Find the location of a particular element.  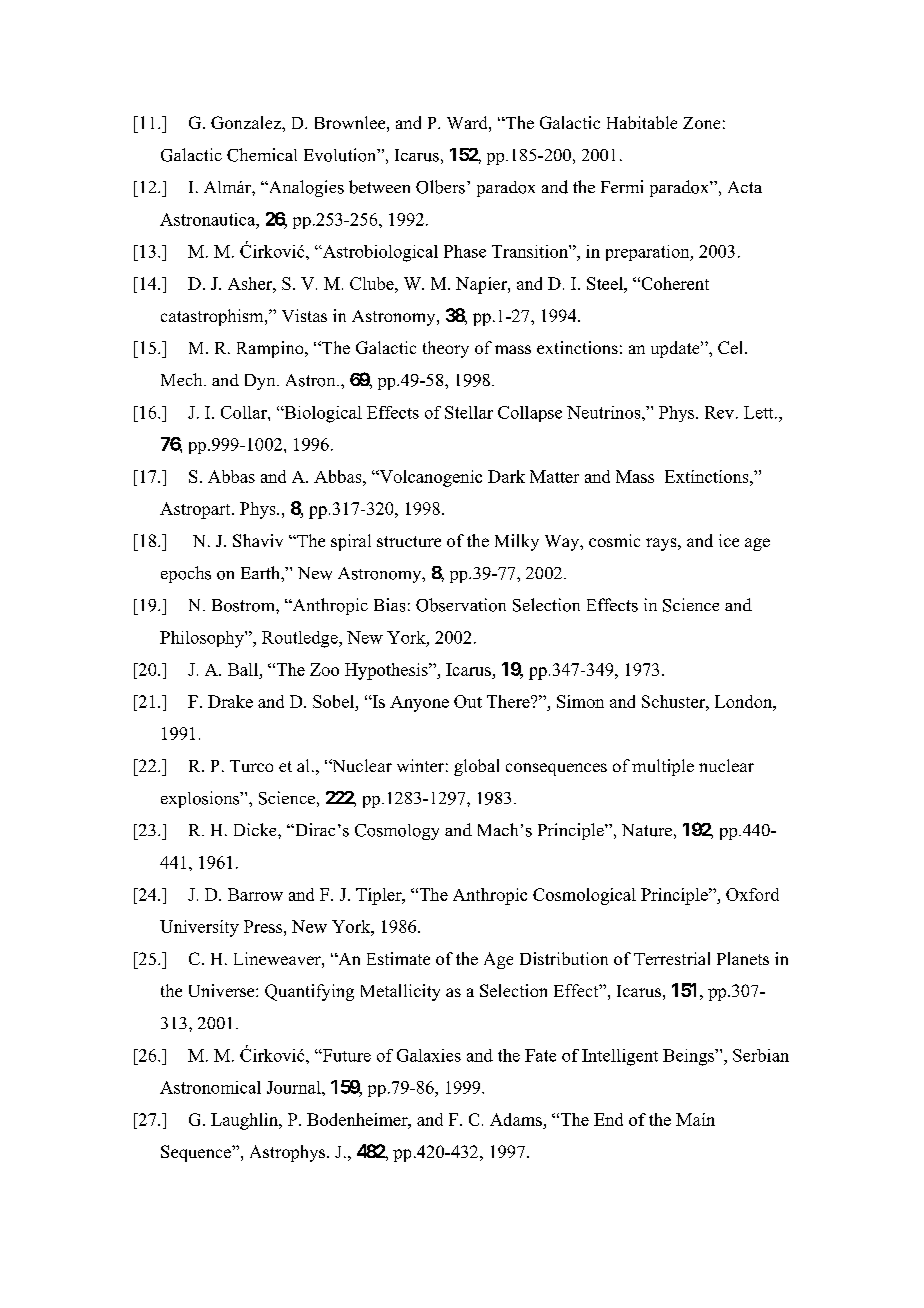

Observation is located at coordinates (461, 605).
